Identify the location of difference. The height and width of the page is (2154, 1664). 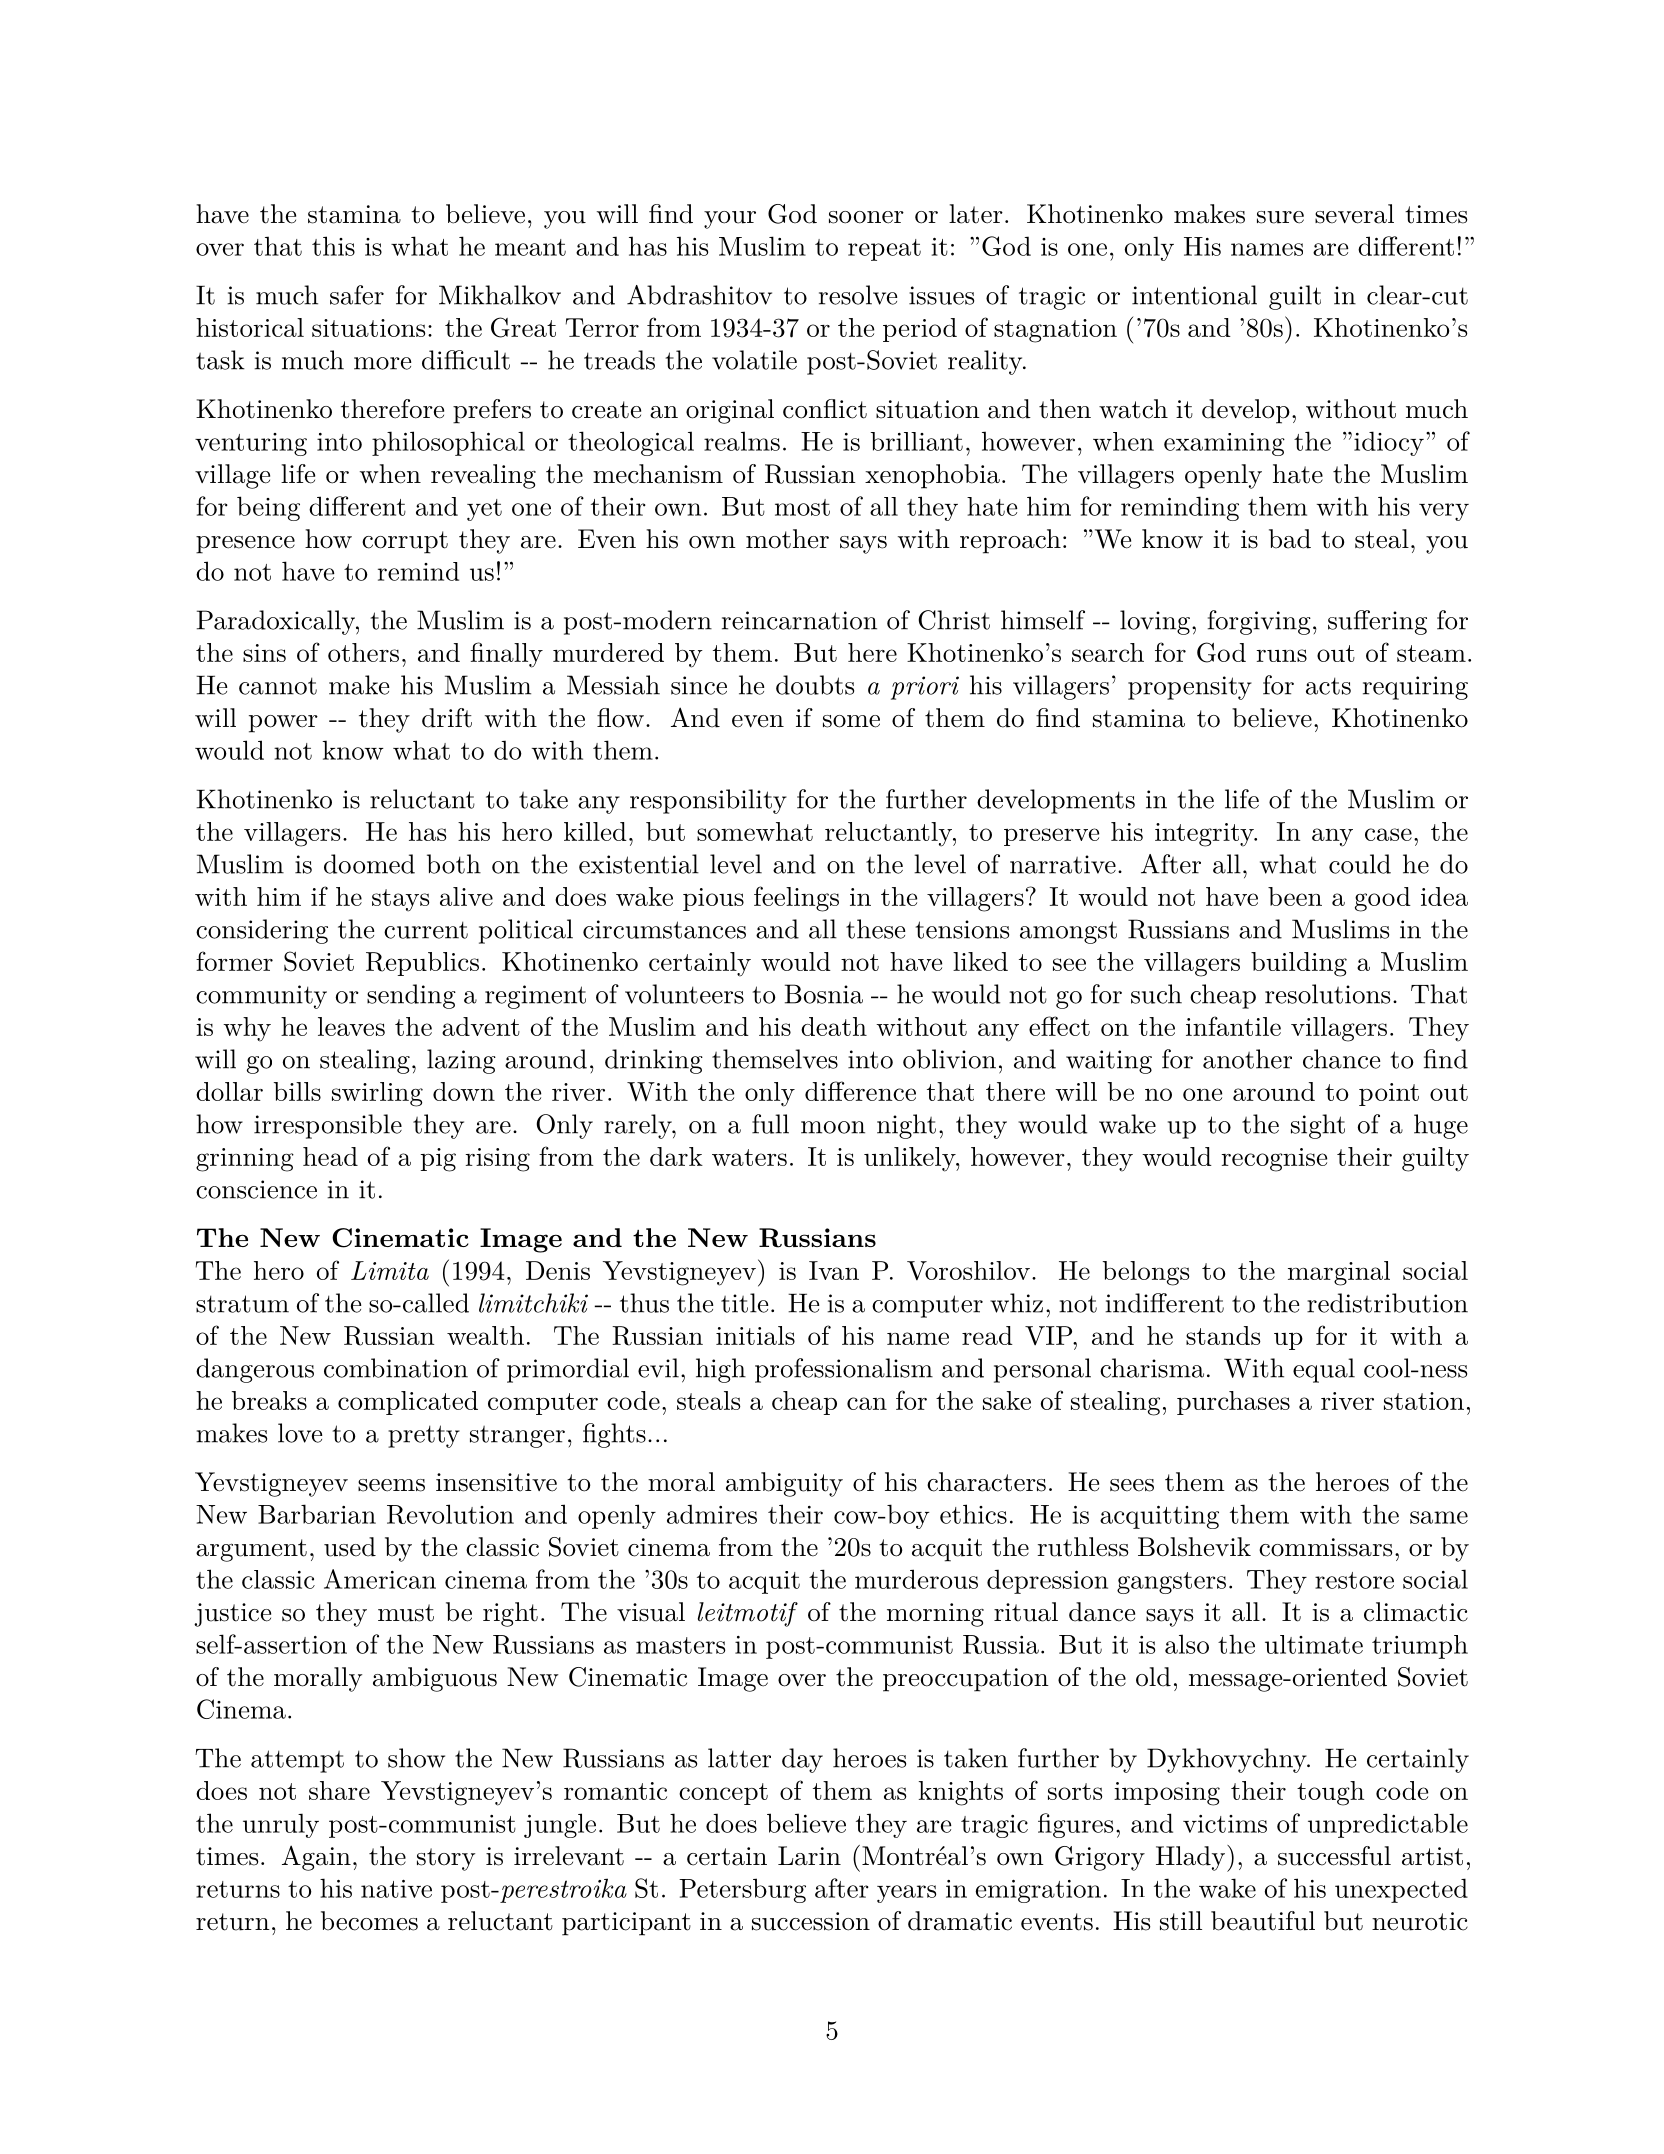
(860, 1091).
